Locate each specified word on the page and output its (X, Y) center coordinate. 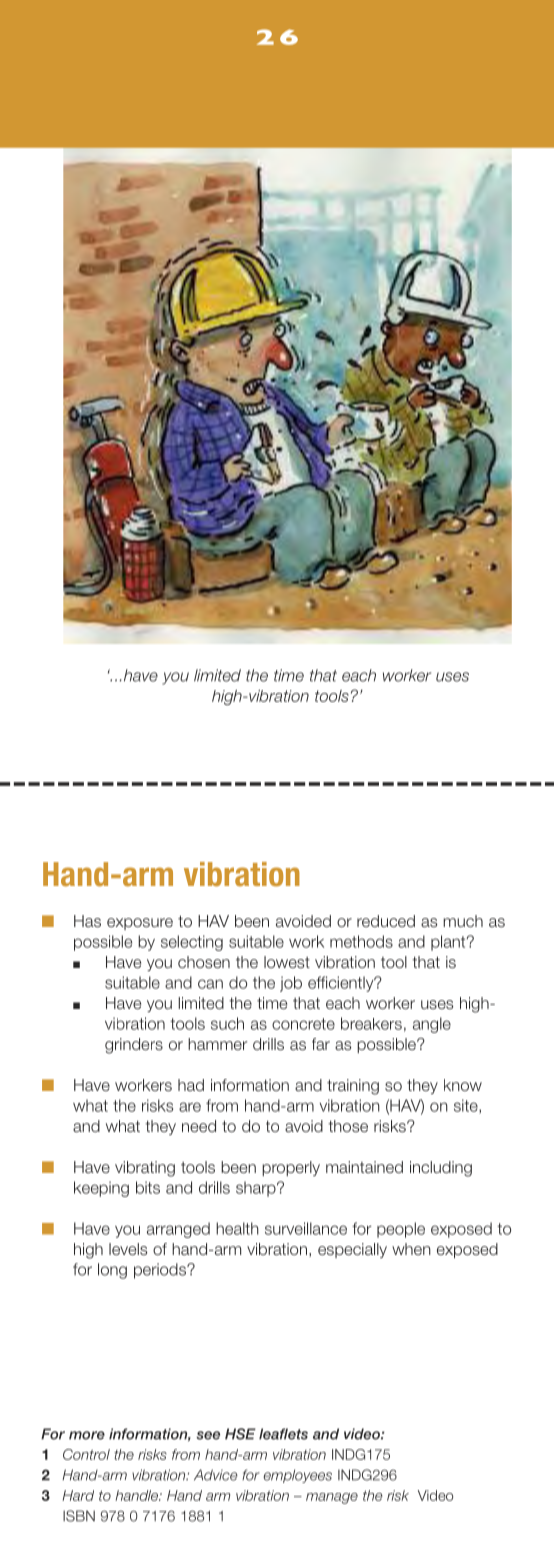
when (411, 1249)
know (463, 1085)
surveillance (306, 1228)
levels (128, 1249)
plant (449, 943)
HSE (240, 1434)
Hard (78, 1495)
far (321, 1044)
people (401, 1230)
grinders (134, 1046)
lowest (287, 962)
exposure (140, 924)
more (87, 1435)
